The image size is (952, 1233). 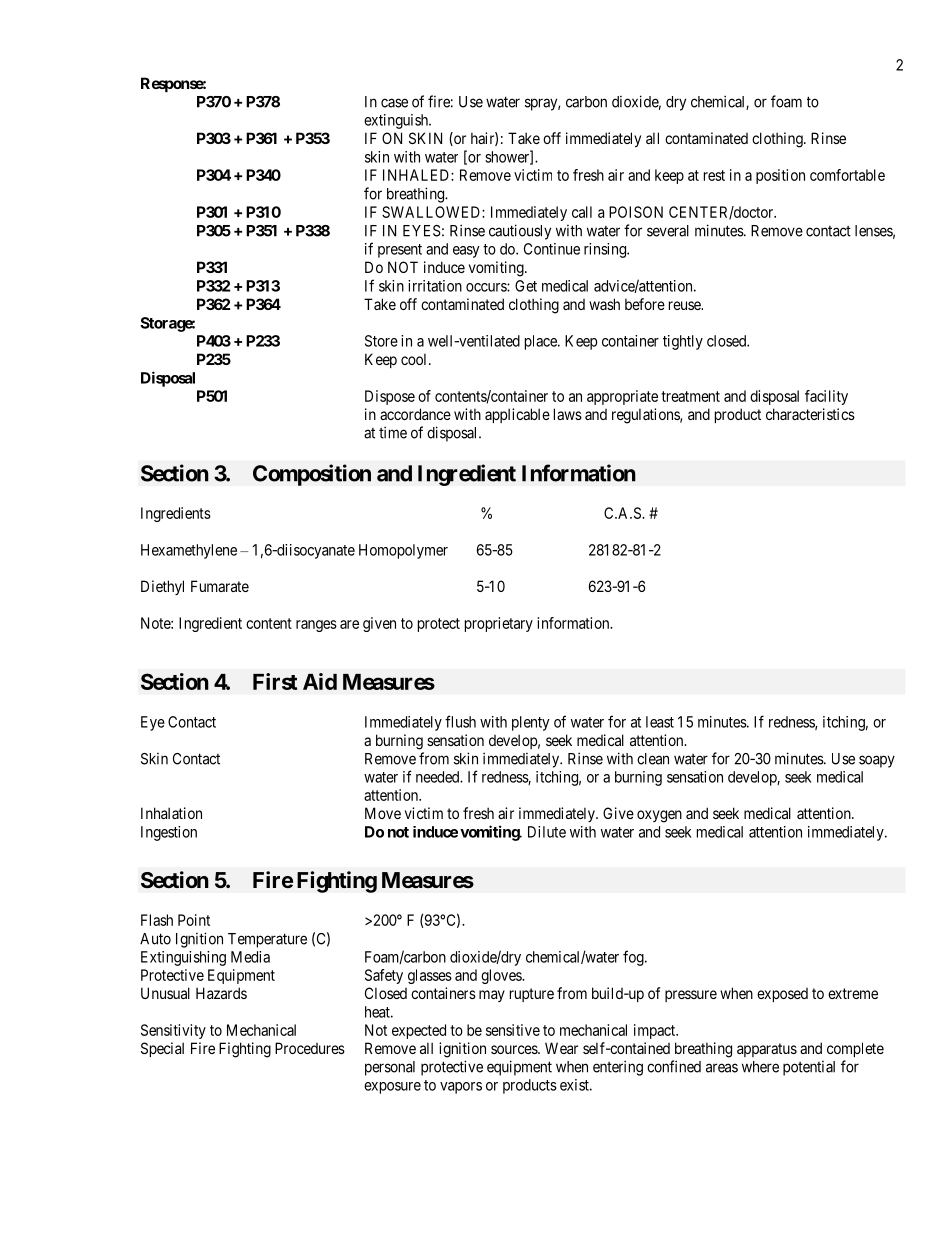 I want to click on Fumarate, so click(x=220, y=586).
